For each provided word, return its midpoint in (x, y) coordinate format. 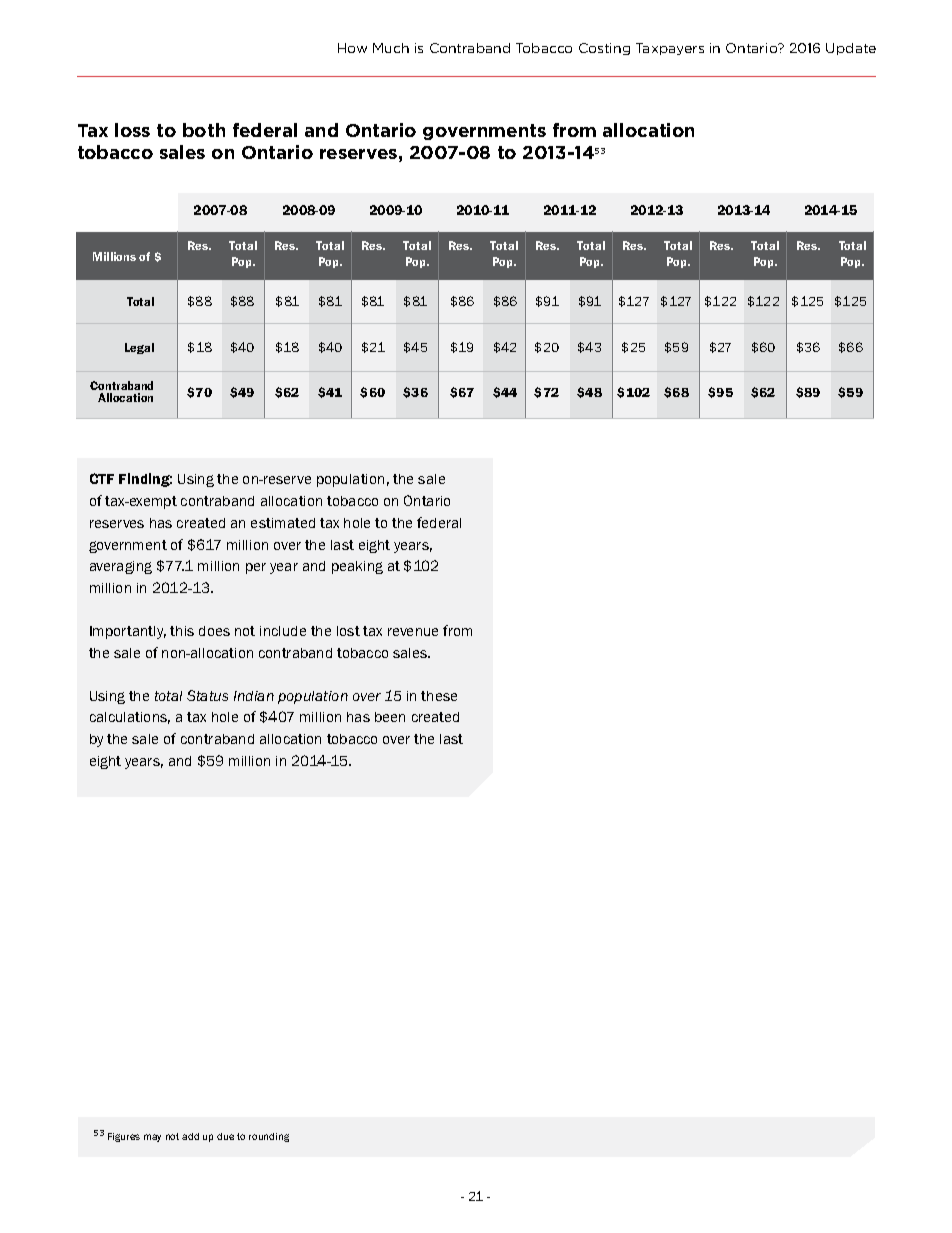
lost (348, 631)
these (439, 696)
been (390, 717)
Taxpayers (670, 49)
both (204, 130)
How (352, 48)
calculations (130, 718)
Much (391, 48)
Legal (139, 348)
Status (207, 695)
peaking (357, 567)
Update (851, 49)
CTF (102, 478)
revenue (413, 632)
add (190, 1136)
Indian (254, 696)
